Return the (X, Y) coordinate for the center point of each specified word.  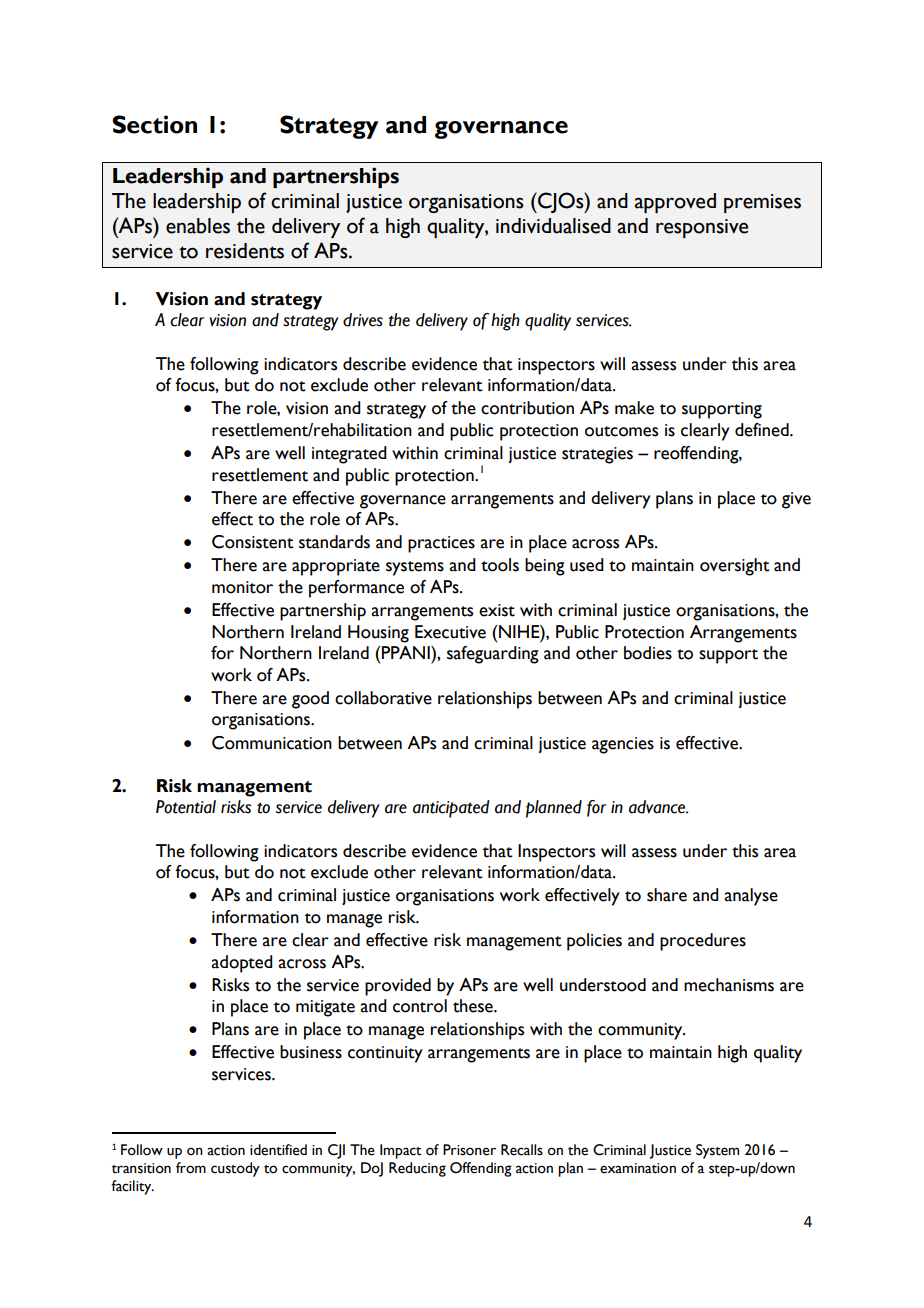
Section (154, 124)
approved (675, 203)
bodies (648, 653)
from (191, 1168)
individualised (553, 226)
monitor (242, 587)
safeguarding (493, 655)
